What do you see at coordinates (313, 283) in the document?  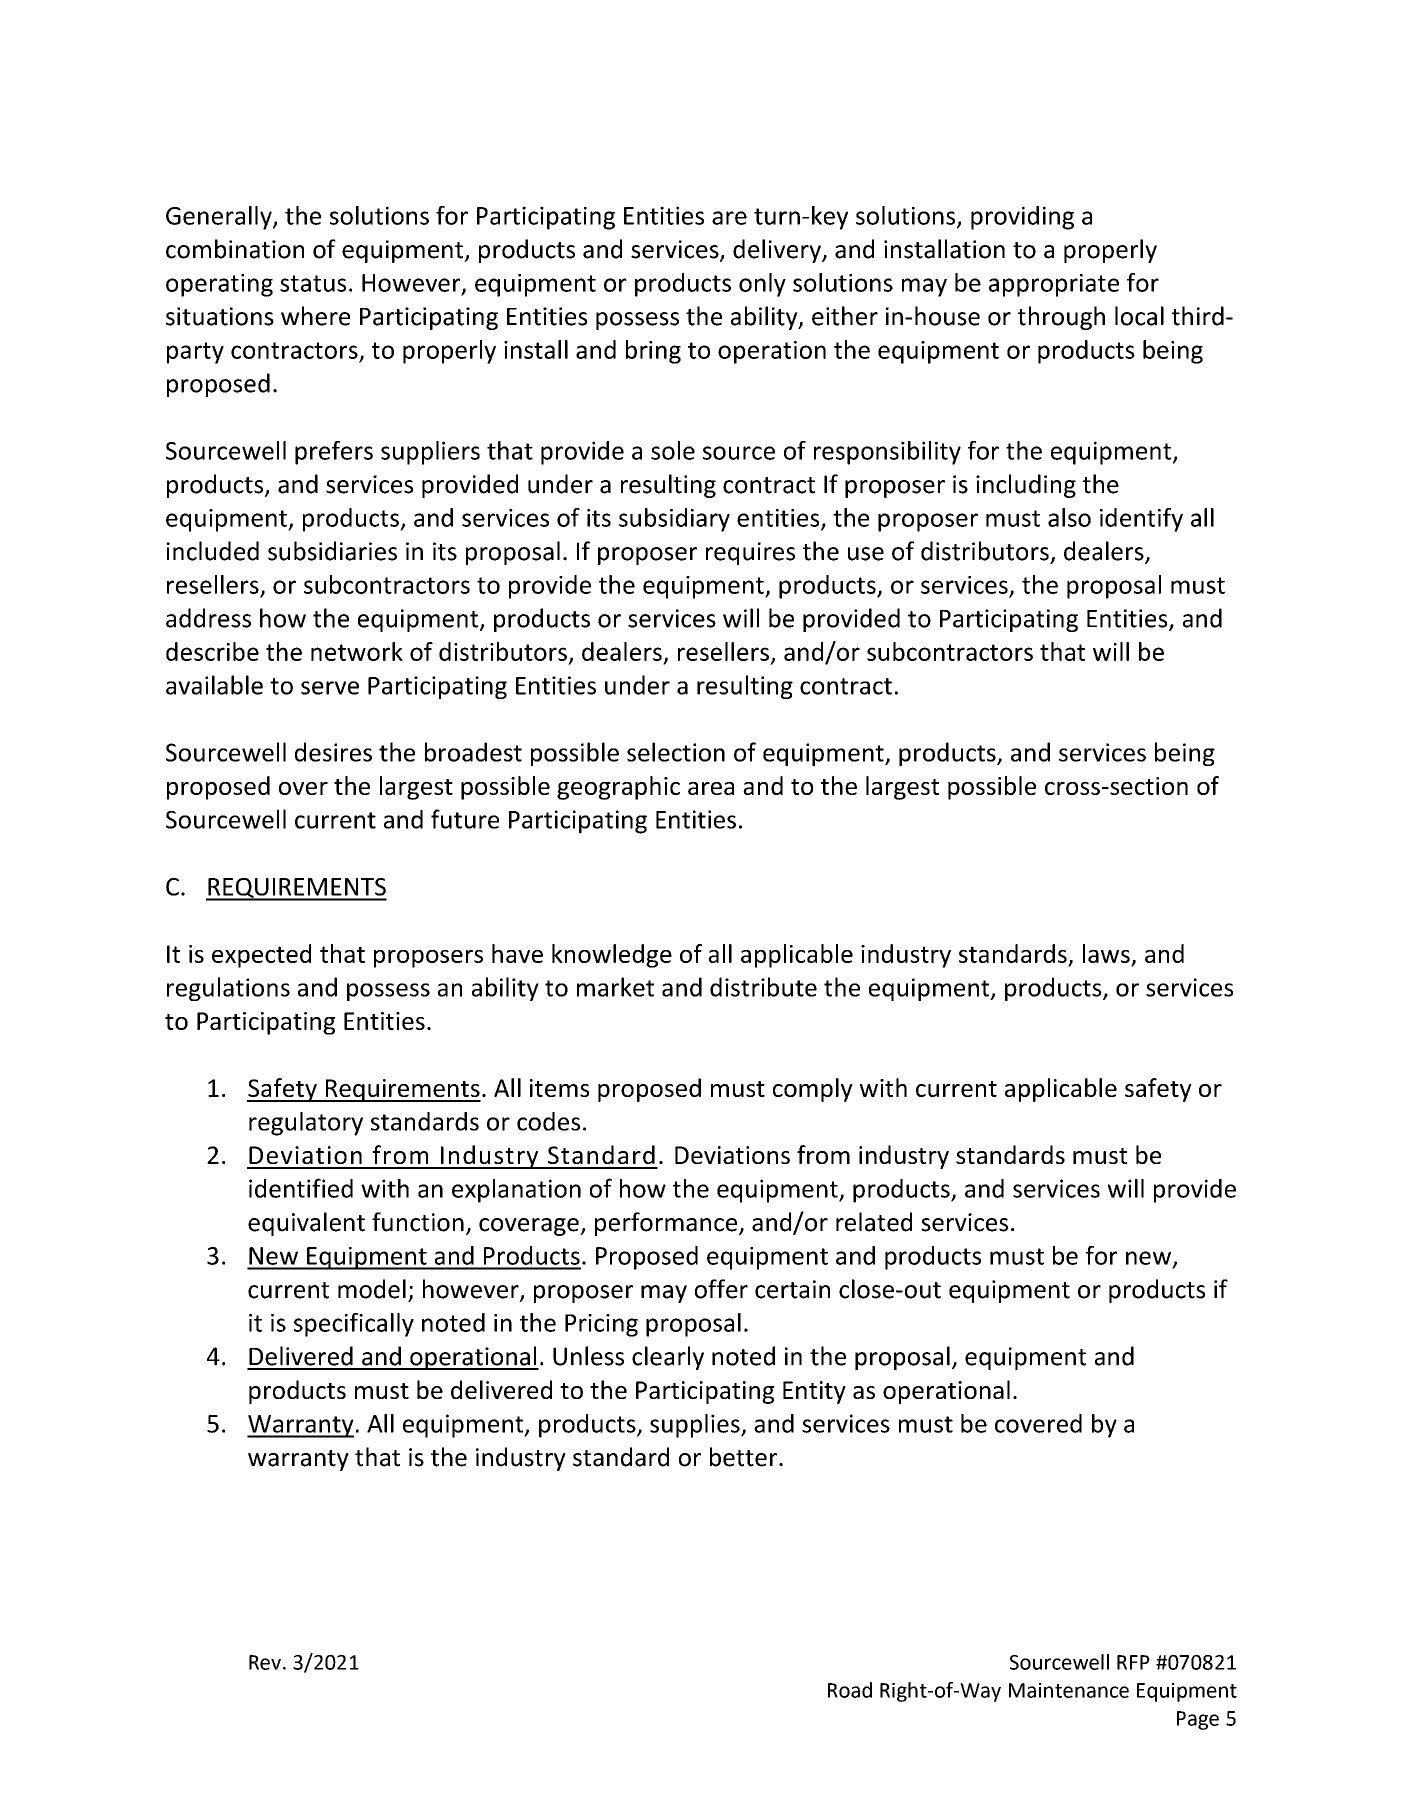 I see `status` at bounding box center [313, 283].
